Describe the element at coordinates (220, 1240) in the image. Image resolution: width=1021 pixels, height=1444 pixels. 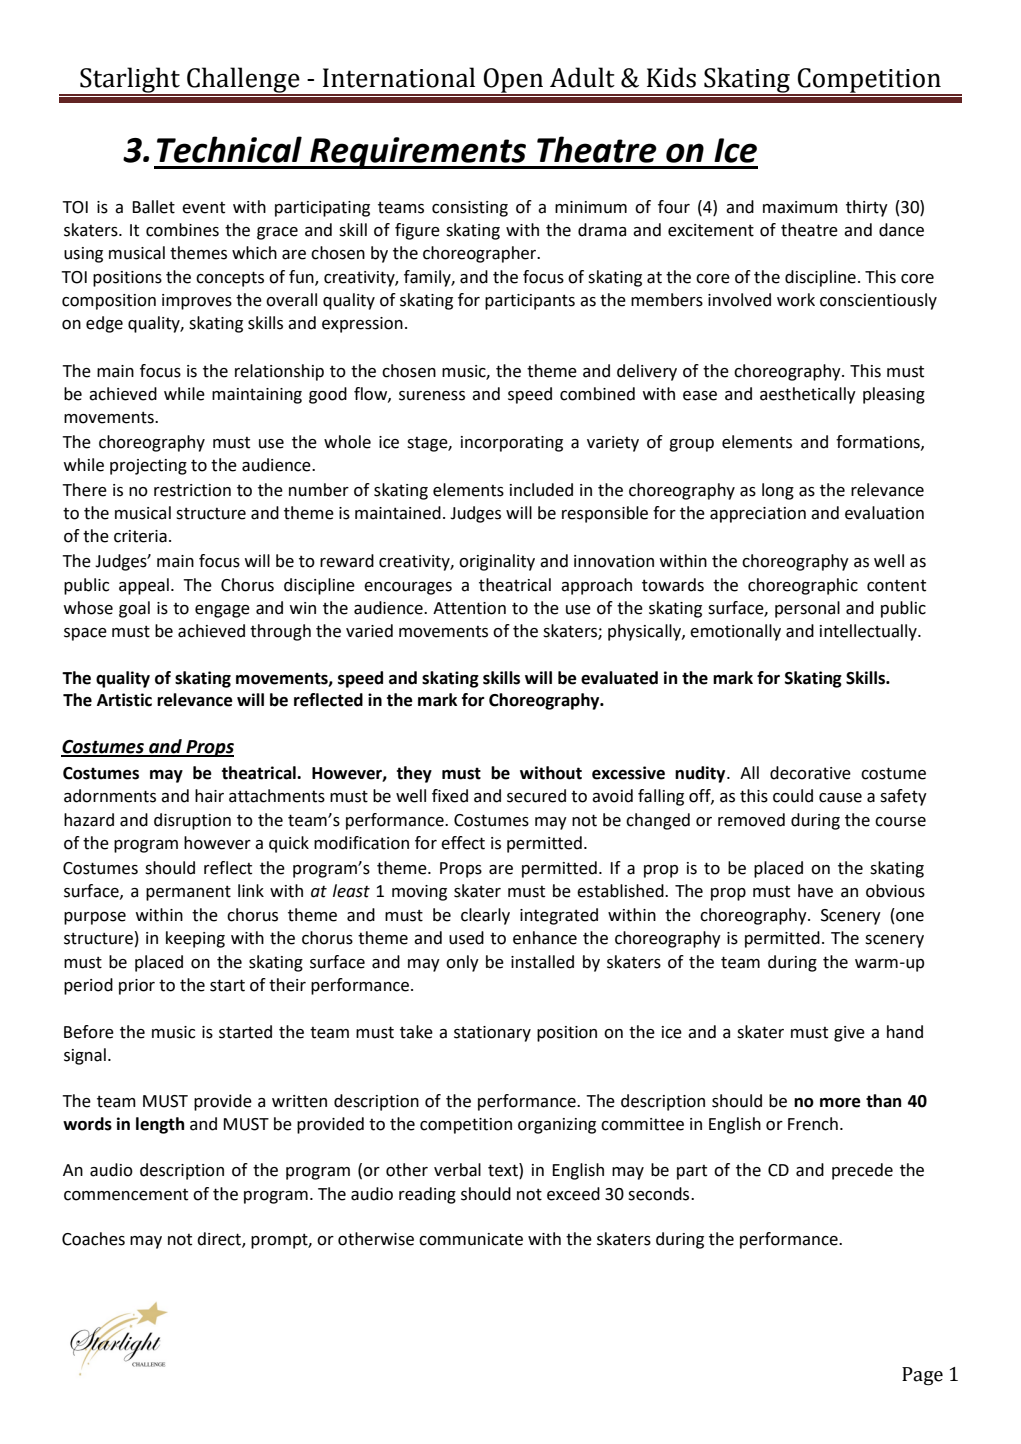
I see `direct` at that location.
